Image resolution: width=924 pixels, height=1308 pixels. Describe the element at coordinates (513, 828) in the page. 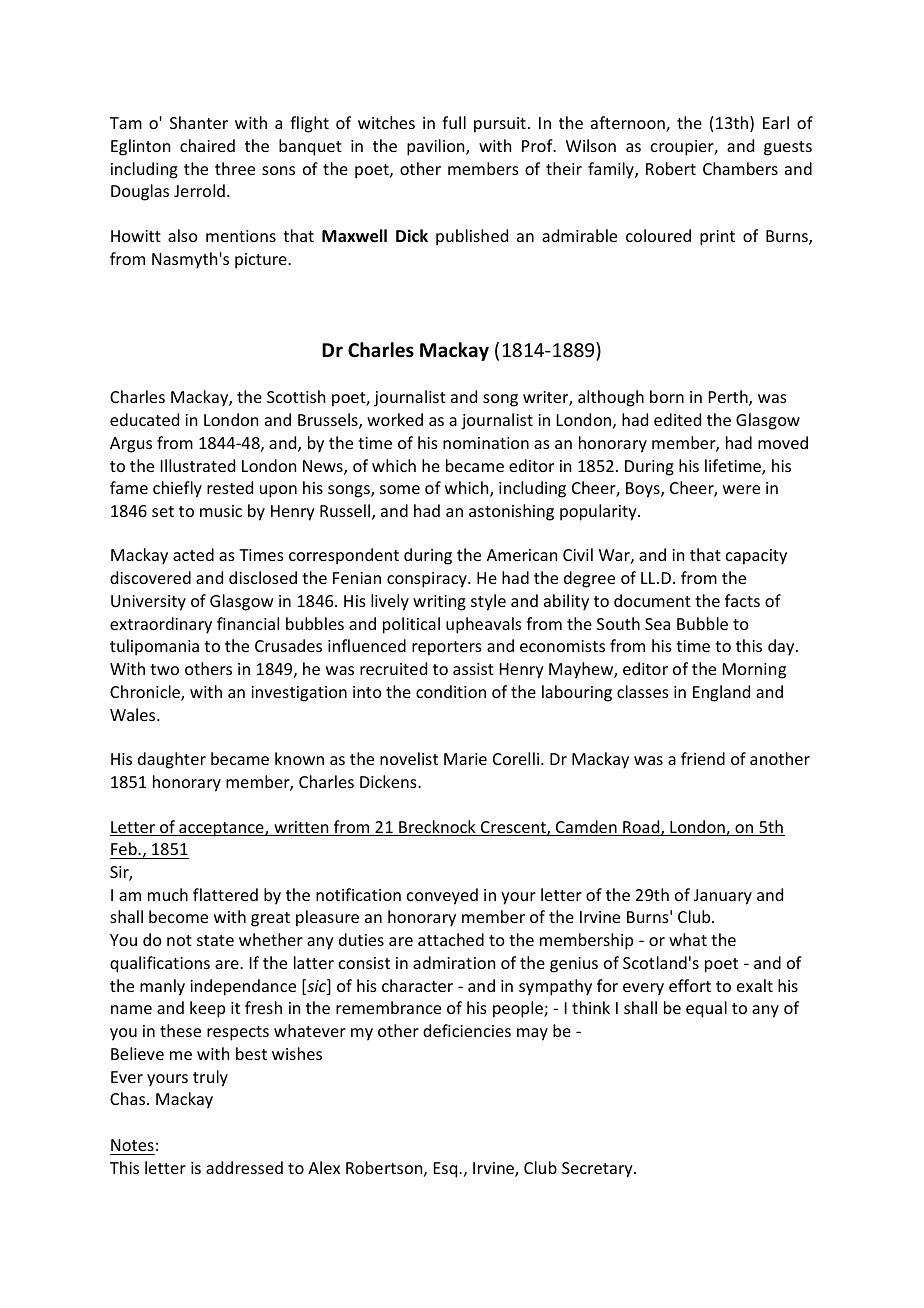

I see `Crescent` at that location.
